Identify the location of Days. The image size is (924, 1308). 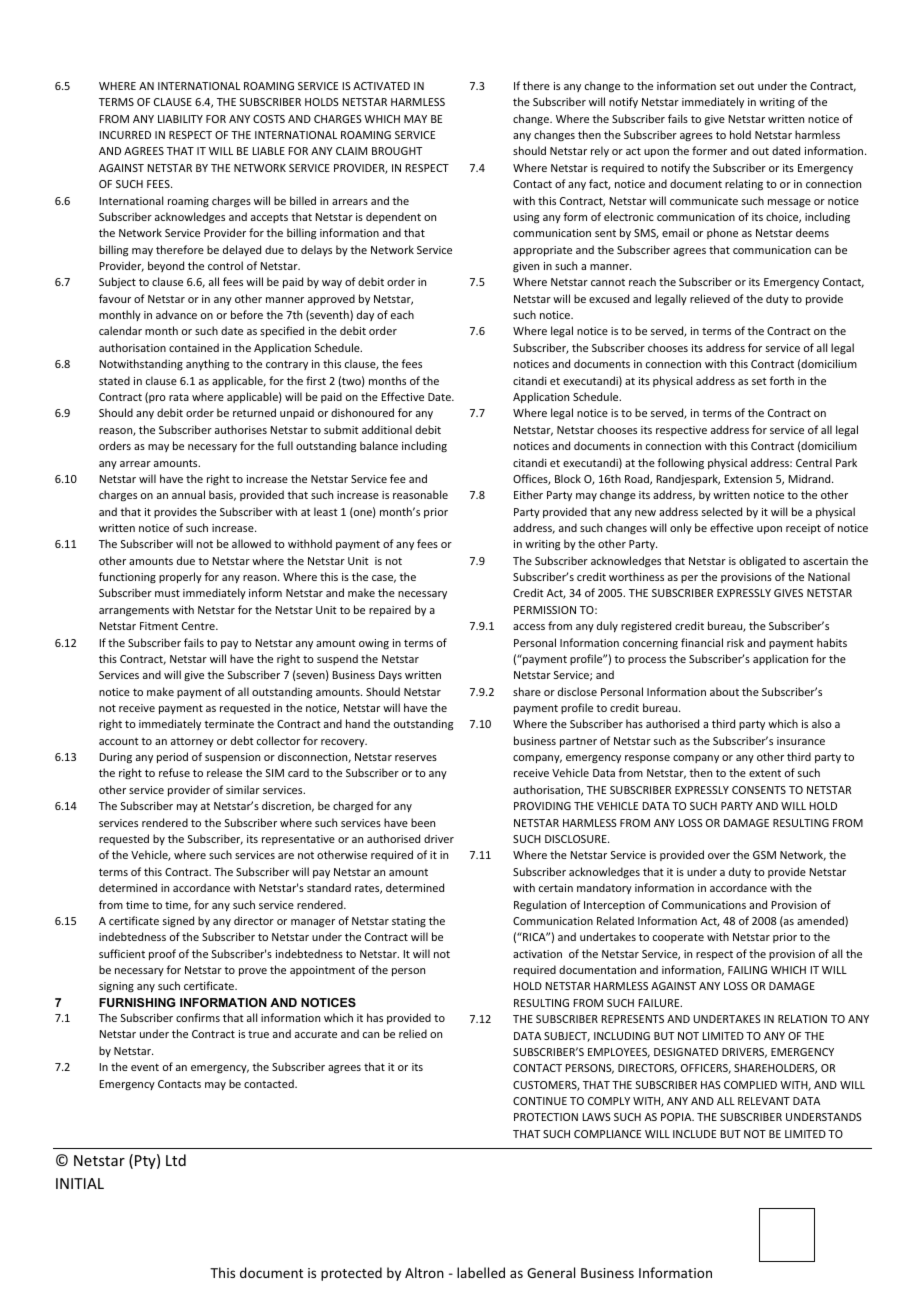
(390, 676).
